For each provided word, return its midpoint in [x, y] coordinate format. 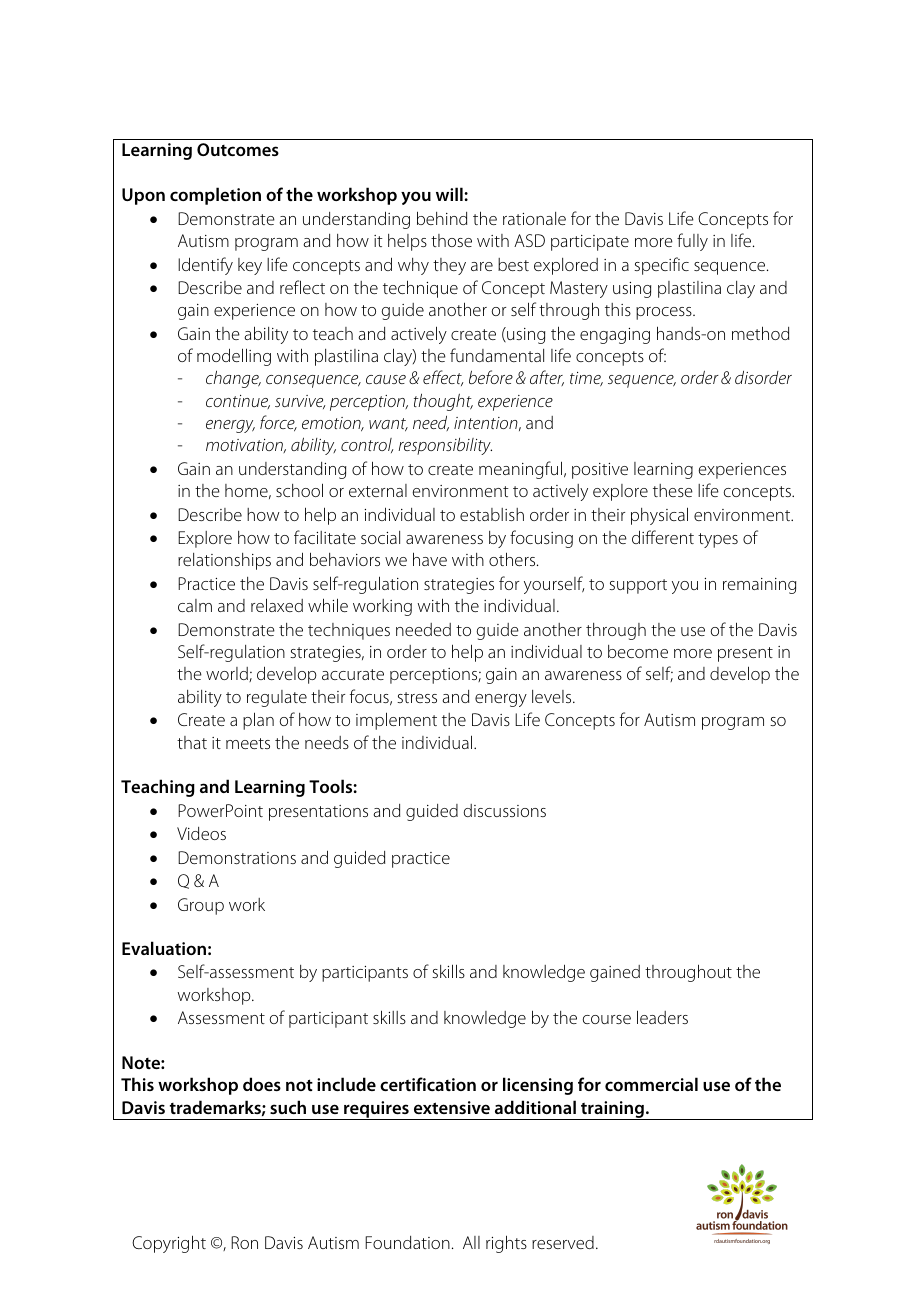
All [471, 1242]
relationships [224, 561]
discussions [505, 810]
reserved [563, 1242]
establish [492, 514]
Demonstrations [237, 857]
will [450, 194]
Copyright [169, 1244]
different [663, 537]
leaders [662, 1017]
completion [215, 196]
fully [692, 242]
